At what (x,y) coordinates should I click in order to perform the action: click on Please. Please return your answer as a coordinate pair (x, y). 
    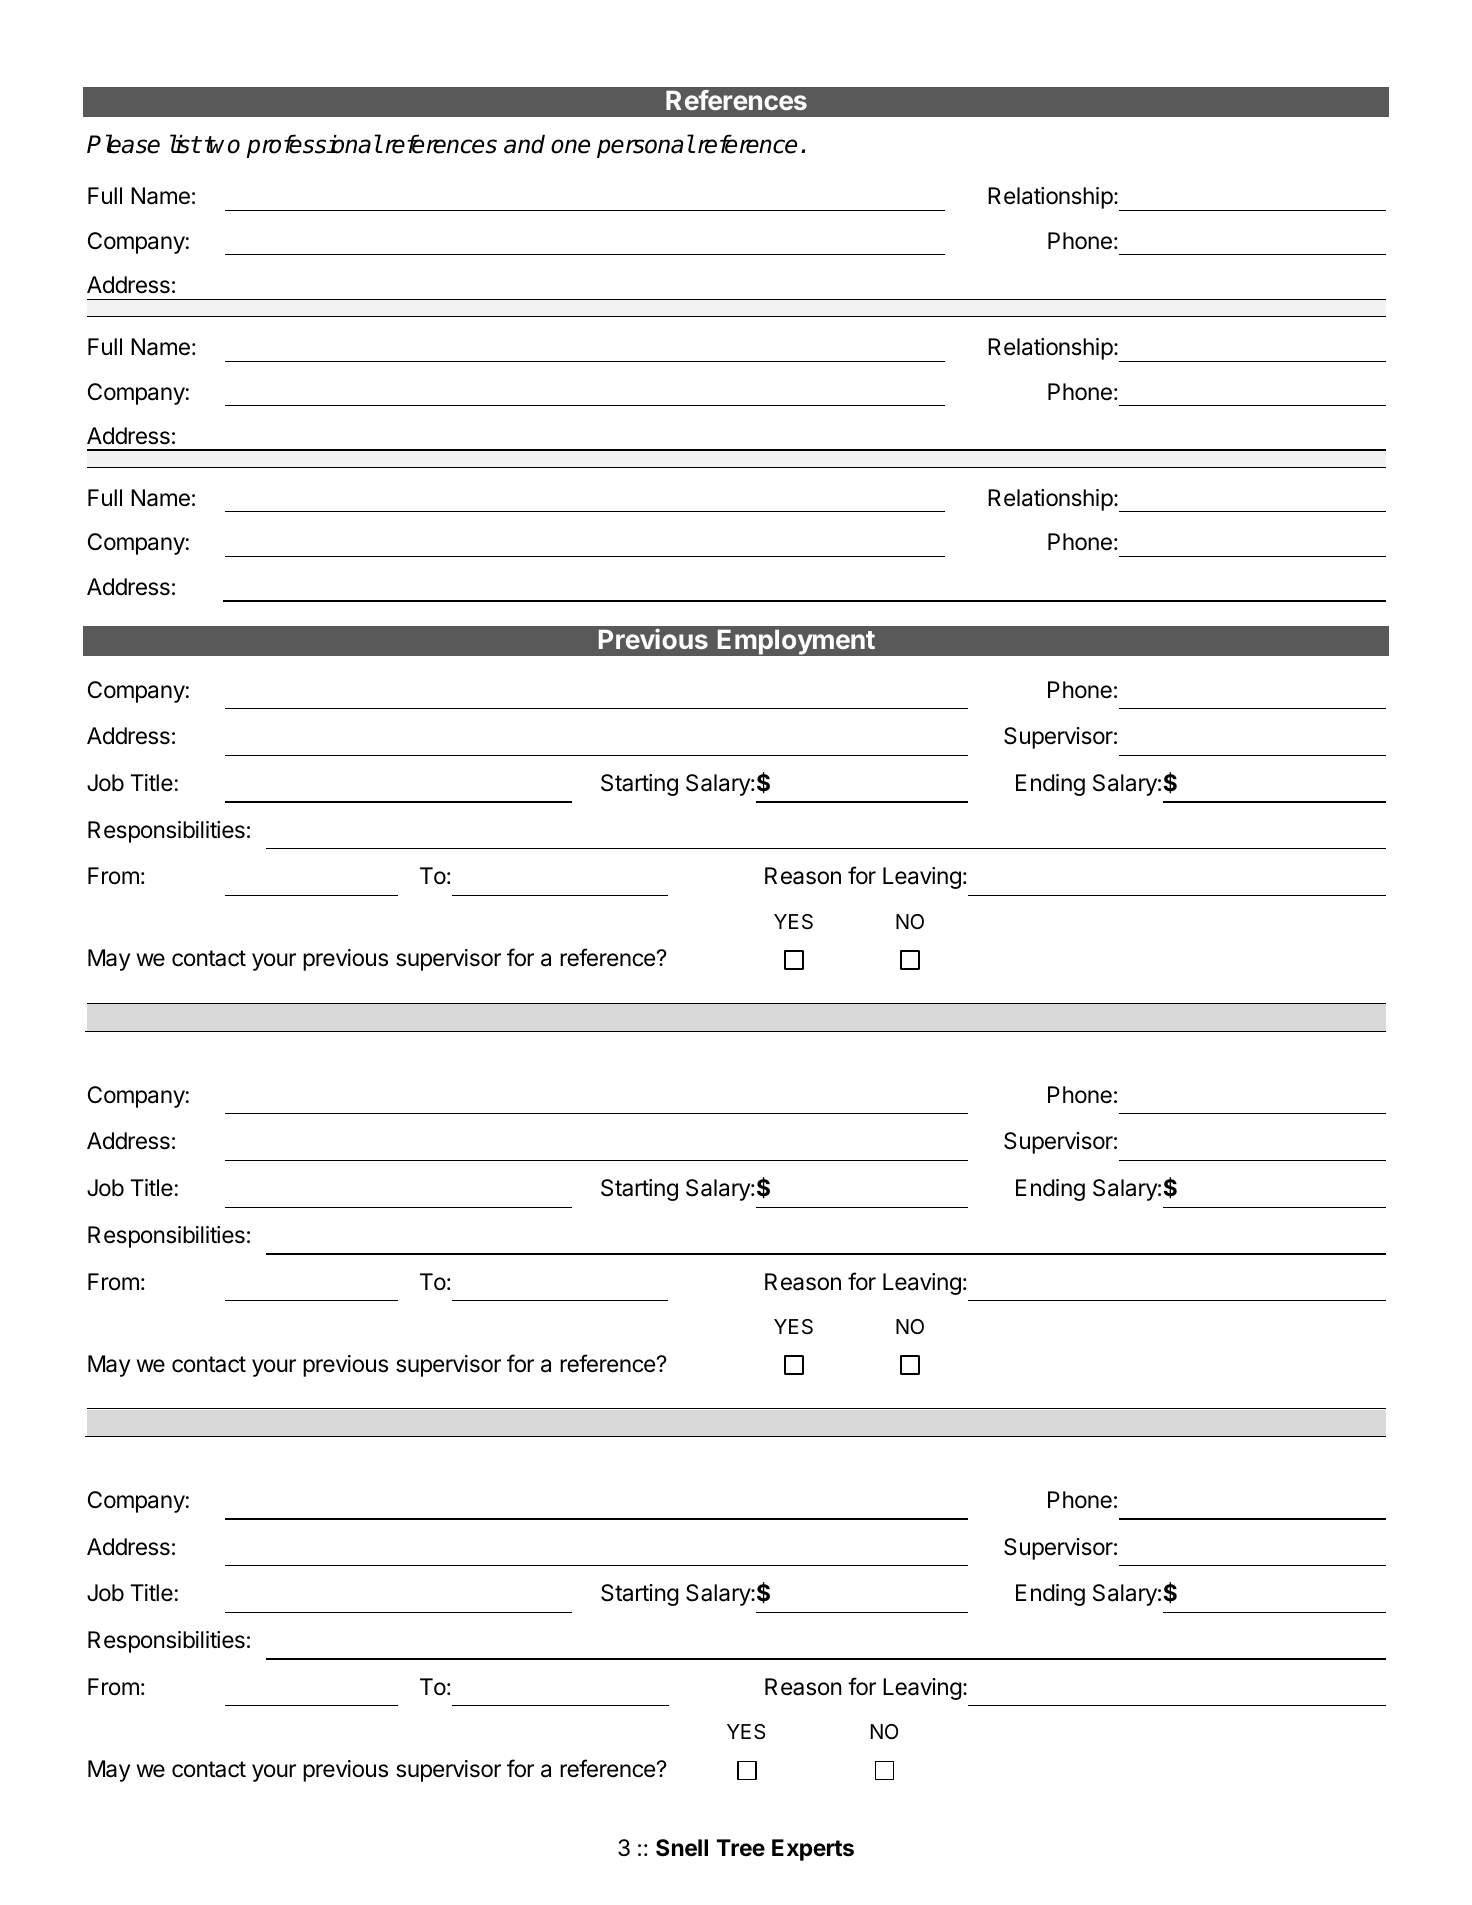
    Looking at the image, I should click on (123, 144).
